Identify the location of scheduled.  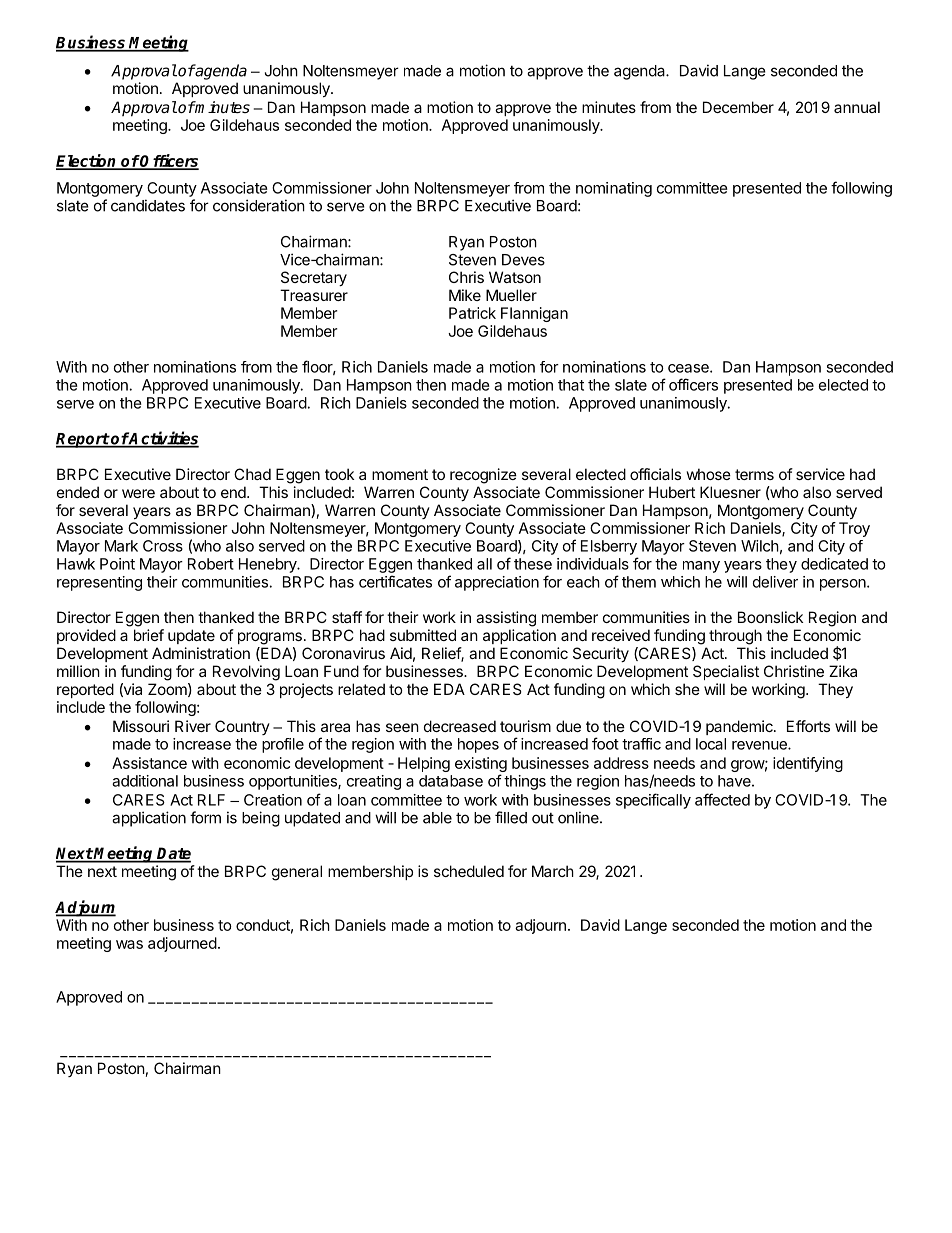
(469, 871).
